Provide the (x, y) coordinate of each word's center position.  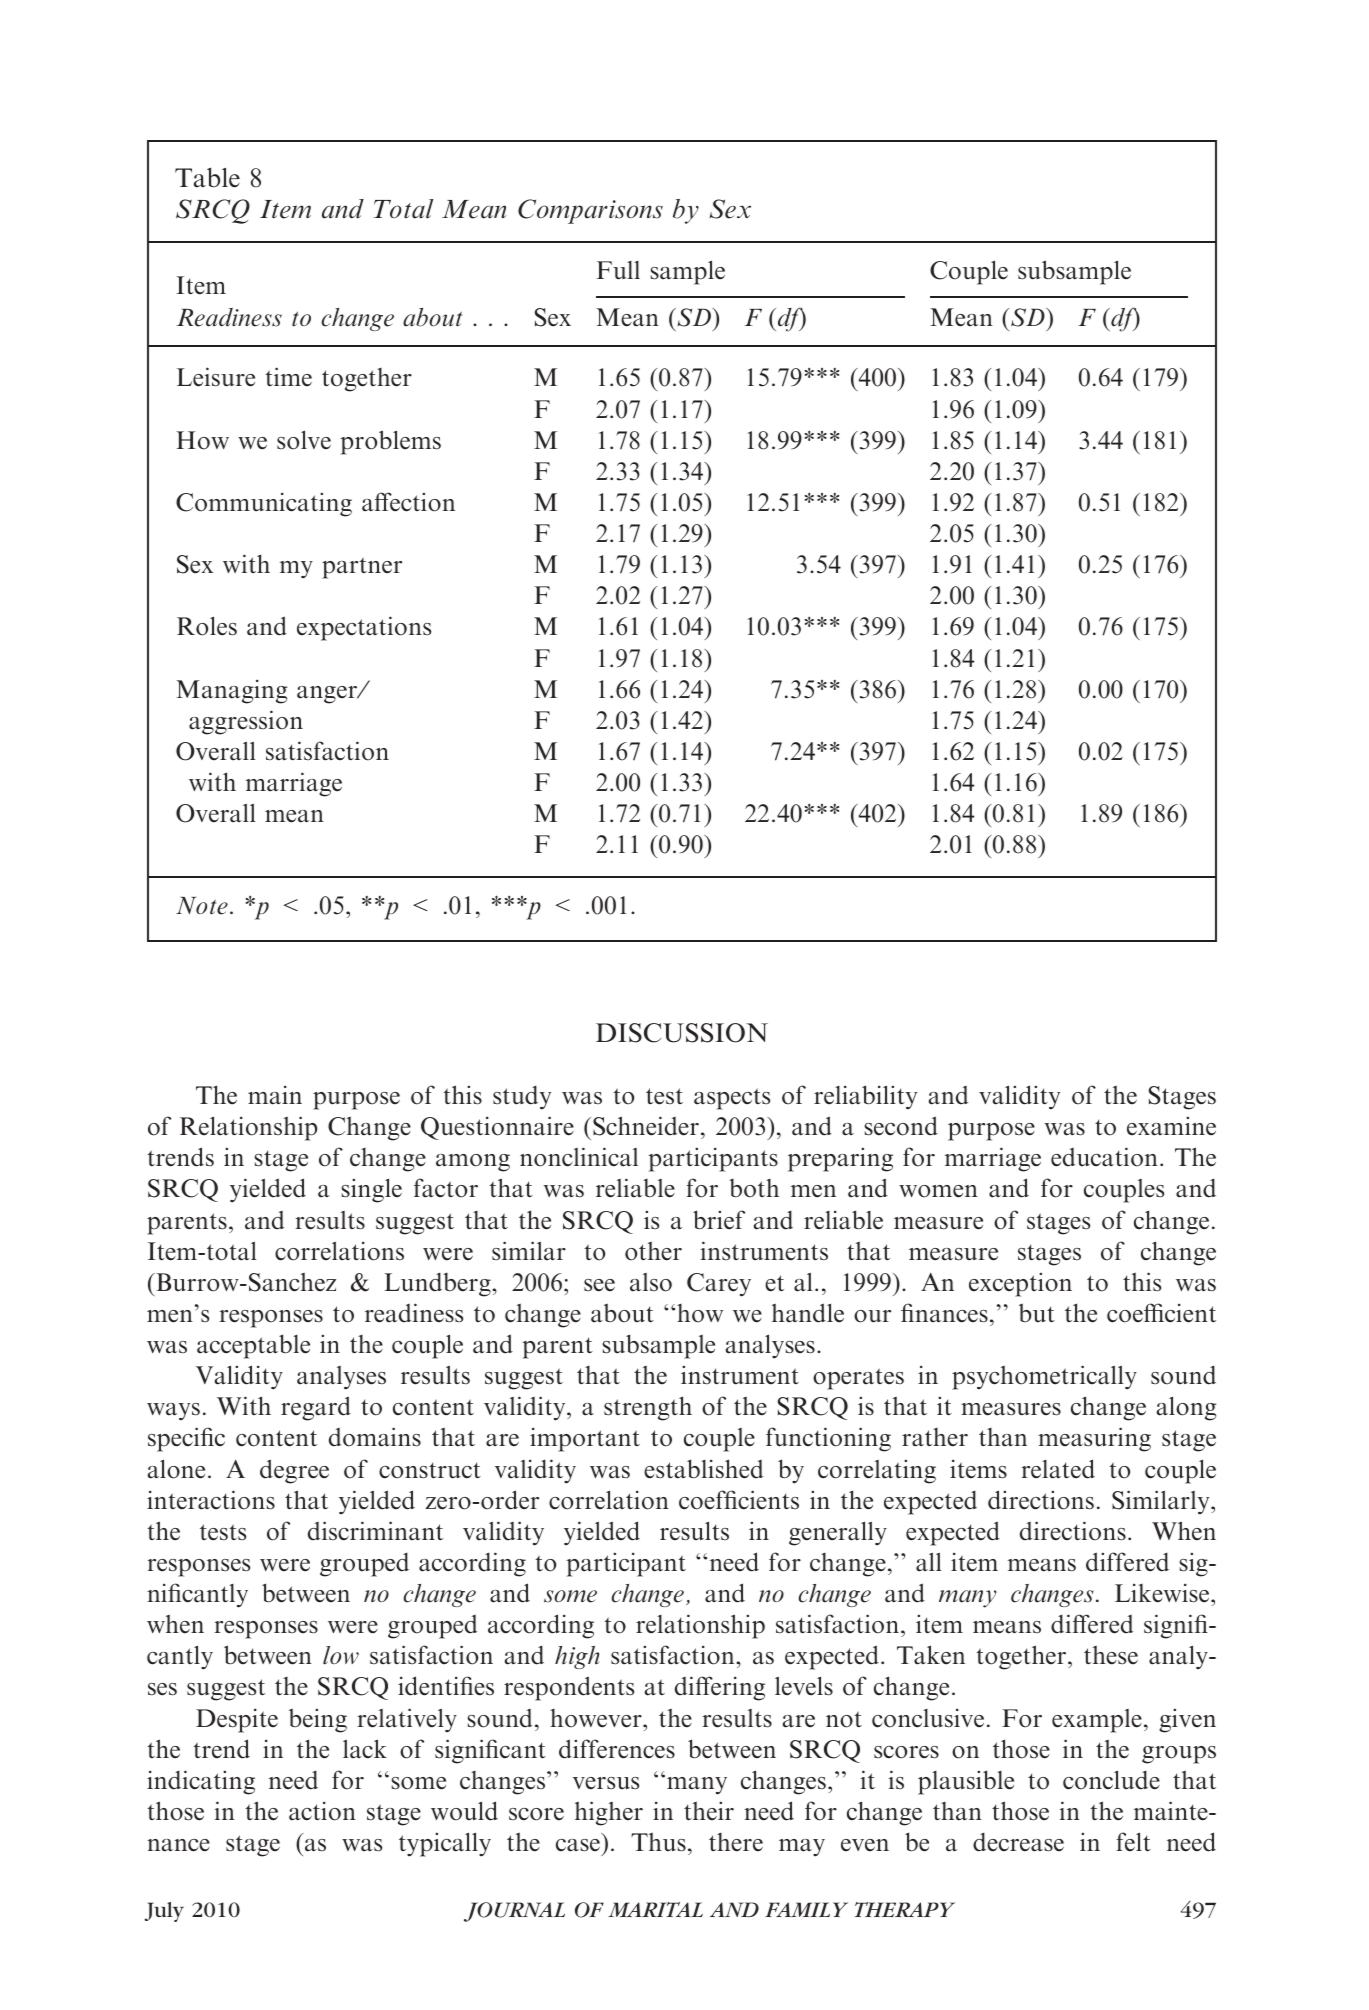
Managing (232, 691)
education (1104, 1157)
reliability (865, 1097)
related (1058, 1469)
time (288, 376)
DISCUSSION (682, 1033)
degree (294, 1471)
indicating (201, 1782)
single (372, 1190)
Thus (658, 1842)
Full (618, 270)
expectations (364, 628)
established (703, 1469)
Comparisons (590, 211)
